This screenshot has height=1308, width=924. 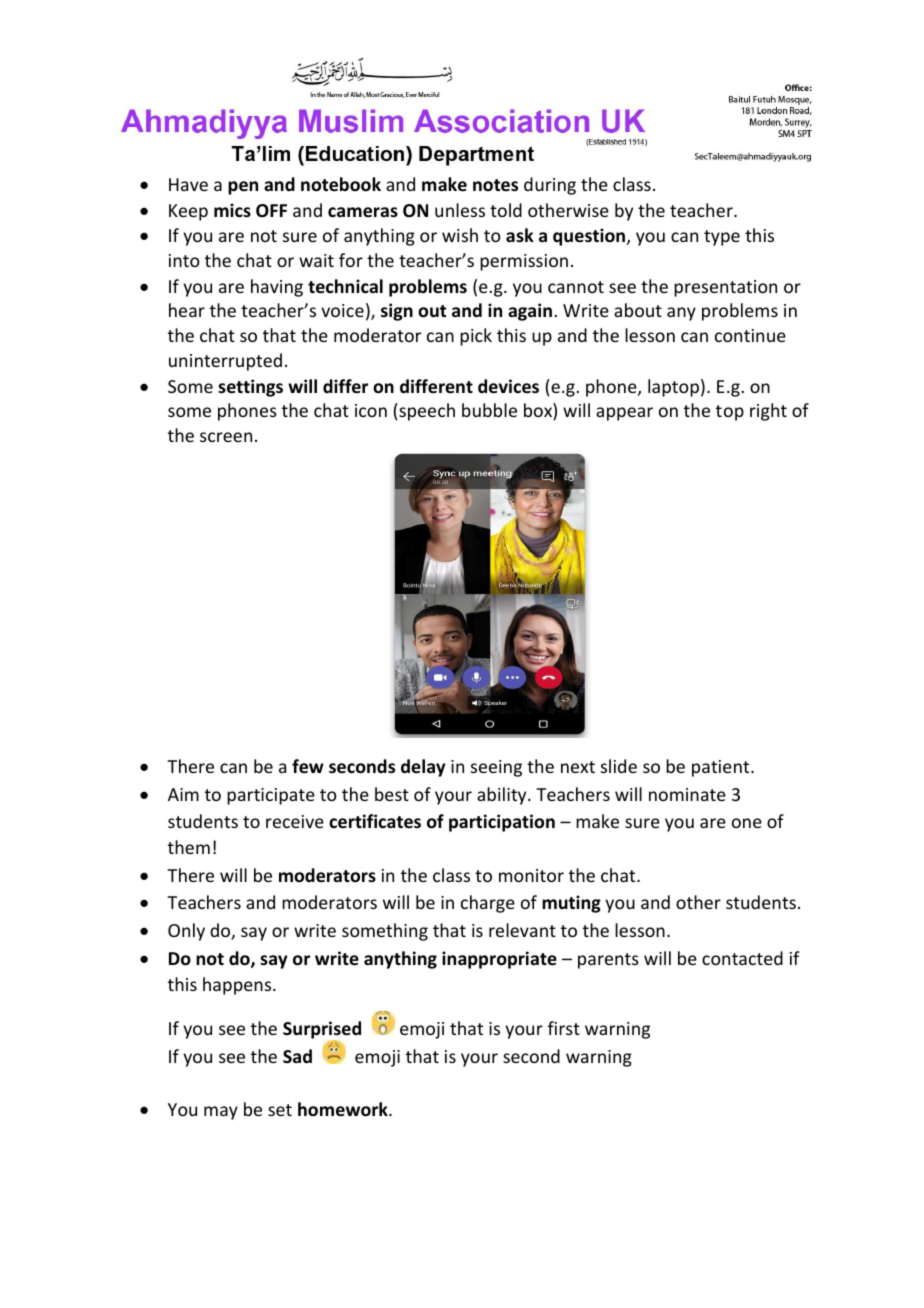 What do you see at coordinates (722, 238) in the screenshot?
I see `type` at bounding box center [722, 238].
